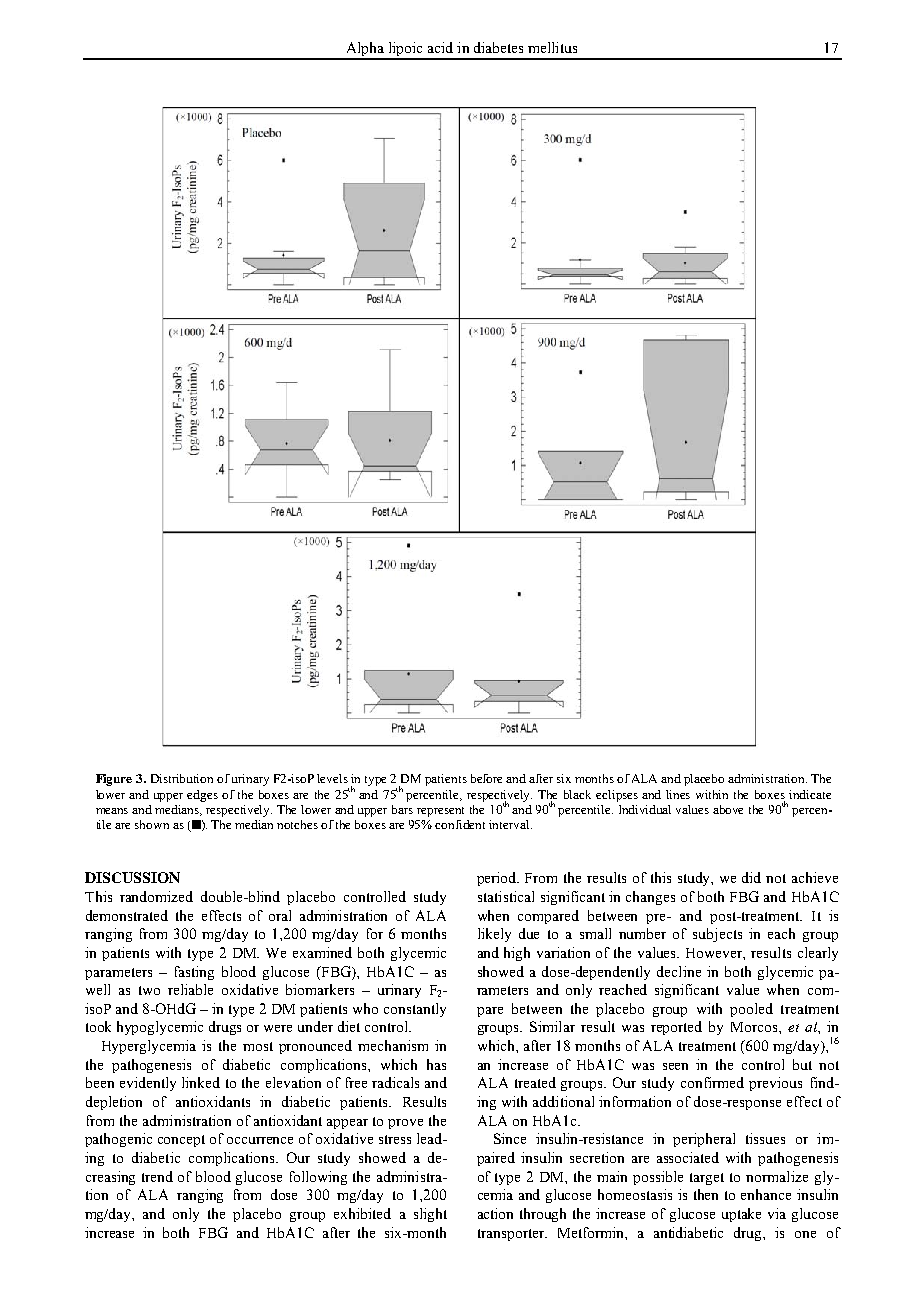 This screenshot has height=1308, width=924. I want to click on shown, so click(152, 824).
